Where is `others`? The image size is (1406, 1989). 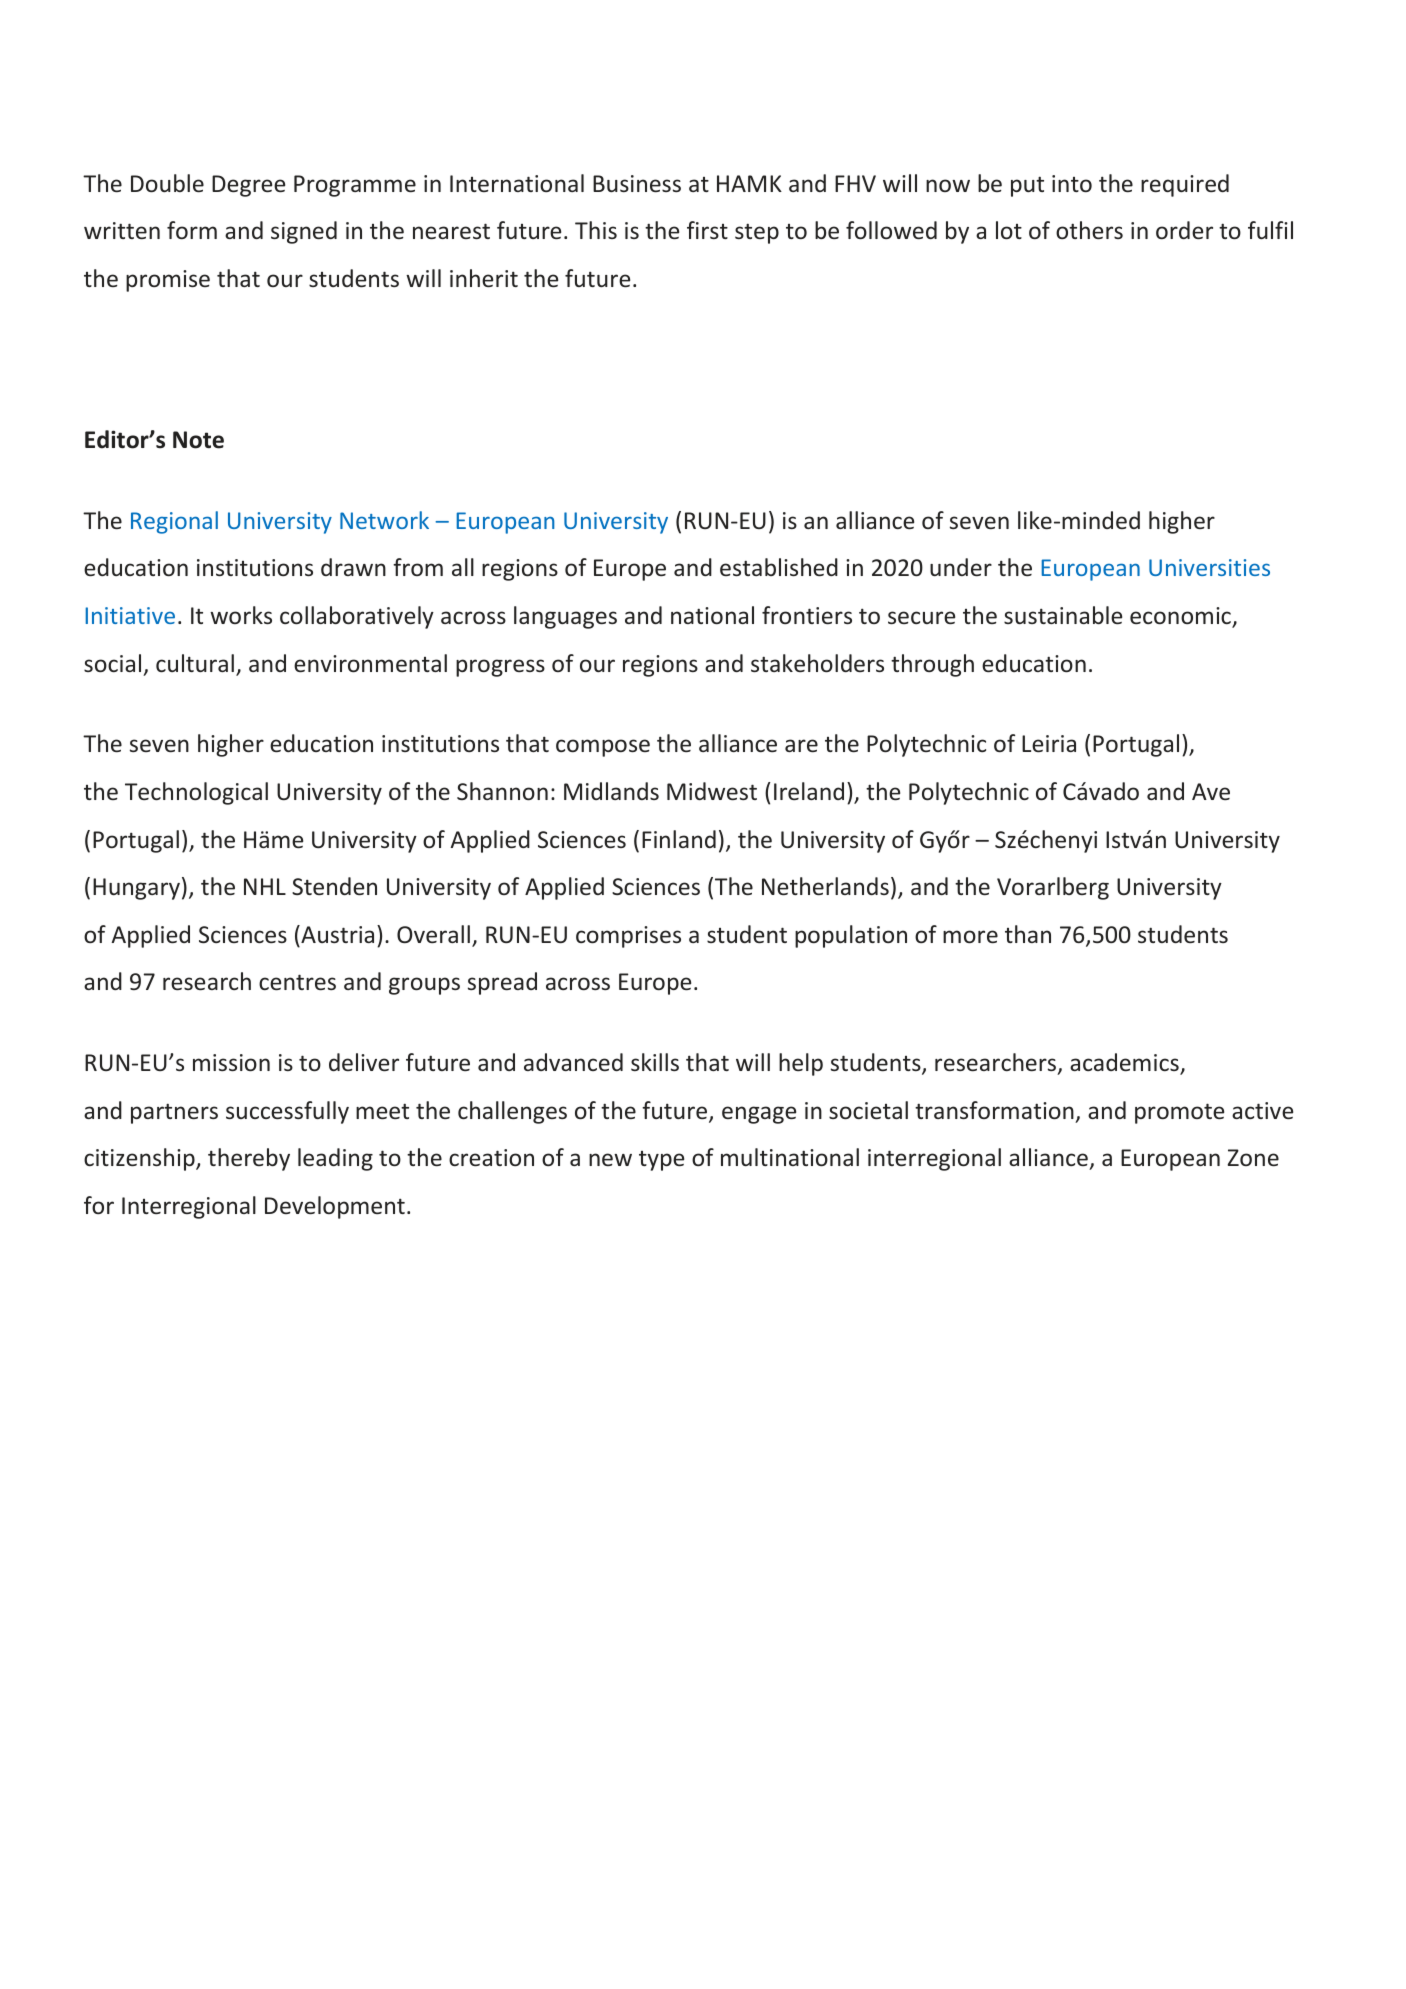 others is located at coordinates (1089, 230).
